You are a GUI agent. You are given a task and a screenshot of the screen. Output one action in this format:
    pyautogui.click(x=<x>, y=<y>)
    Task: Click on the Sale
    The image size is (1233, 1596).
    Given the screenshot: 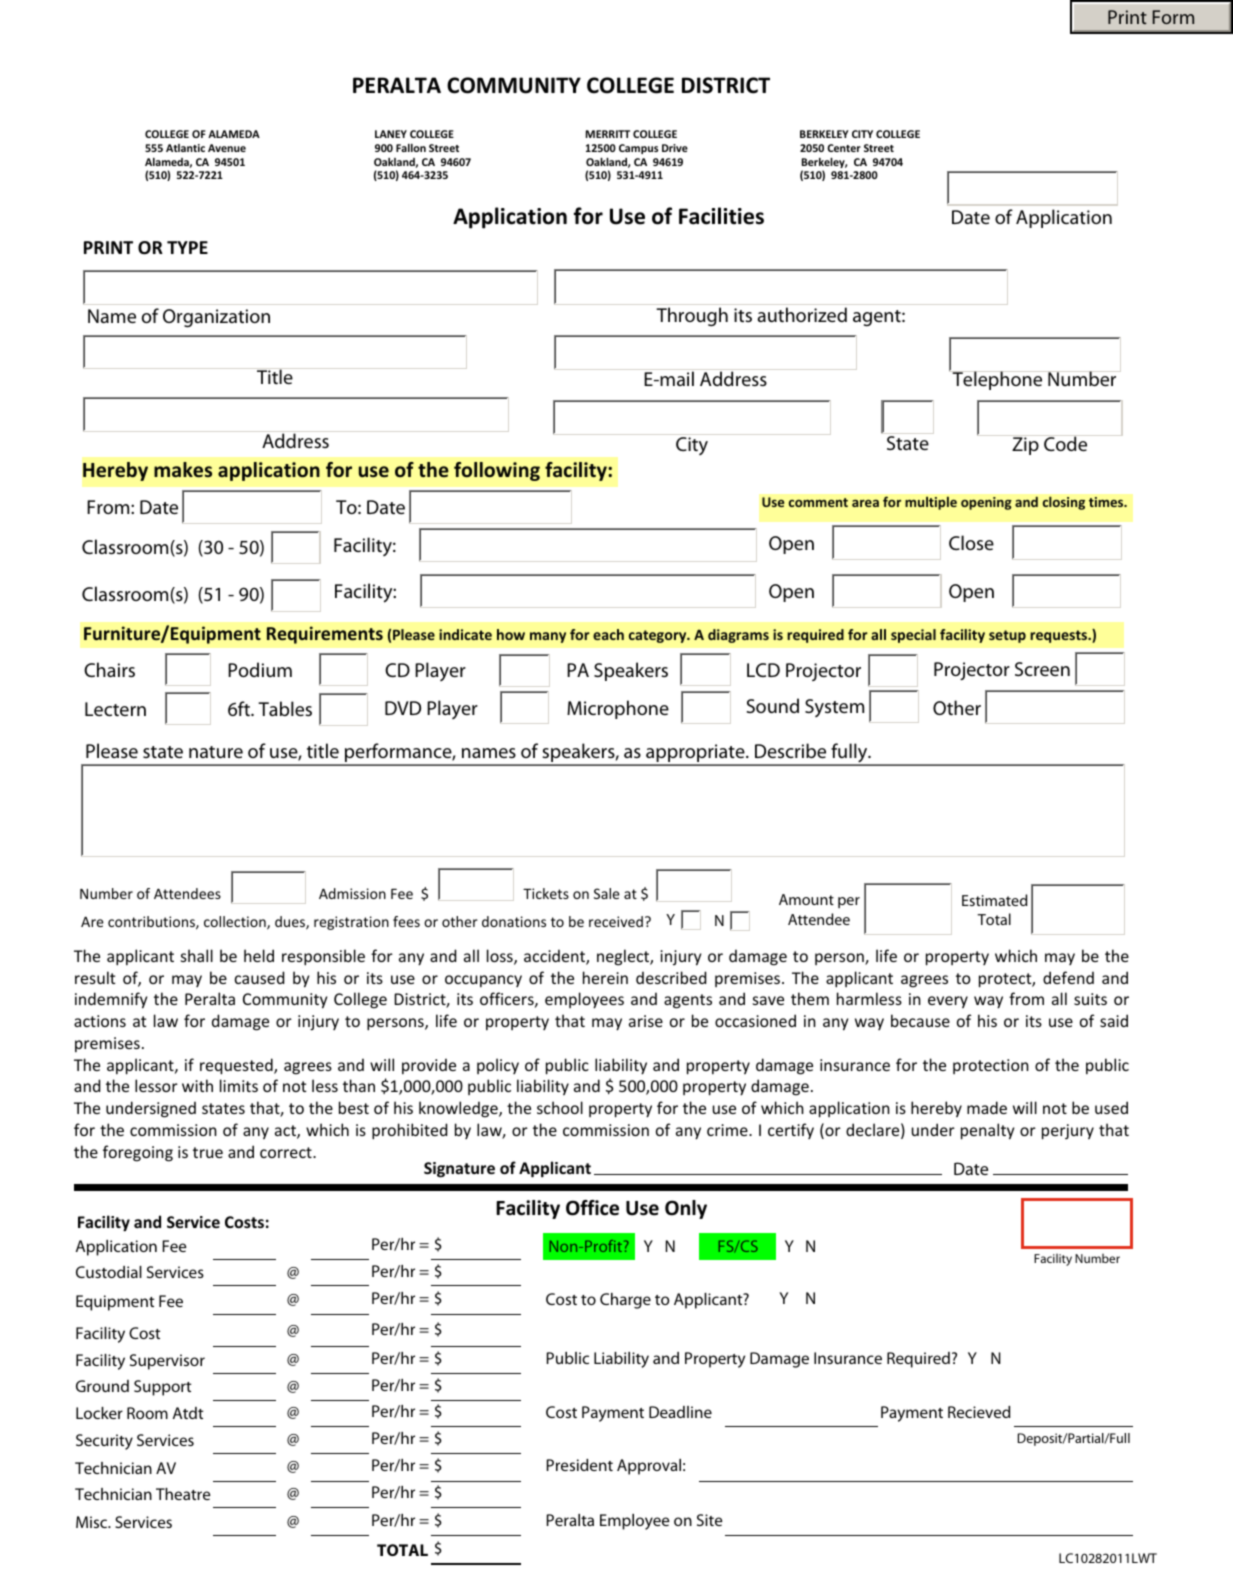 What is the action you would take?
    pyautogui.click(x=607, y=893)
